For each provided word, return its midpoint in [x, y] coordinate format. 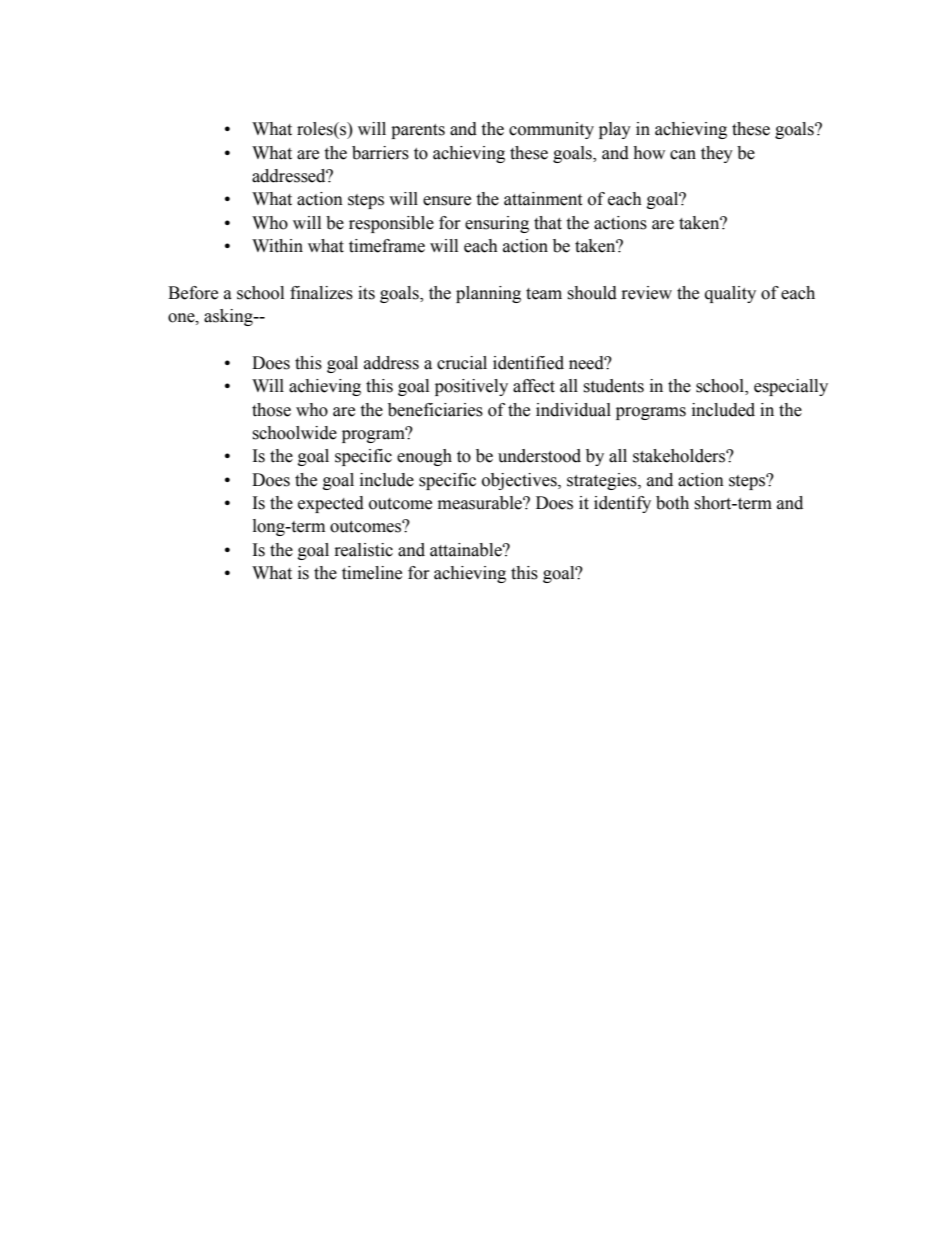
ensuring [497, 224]
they [717, 154]
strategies [603, 481]
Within [277, 246]
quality [730, 294]
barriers [380, 153]
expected [331, 504]
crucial [462, 363]
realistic [364, 550]
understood [539, 456]
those [271, 410]
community [551, 130]
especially [791, 387]
